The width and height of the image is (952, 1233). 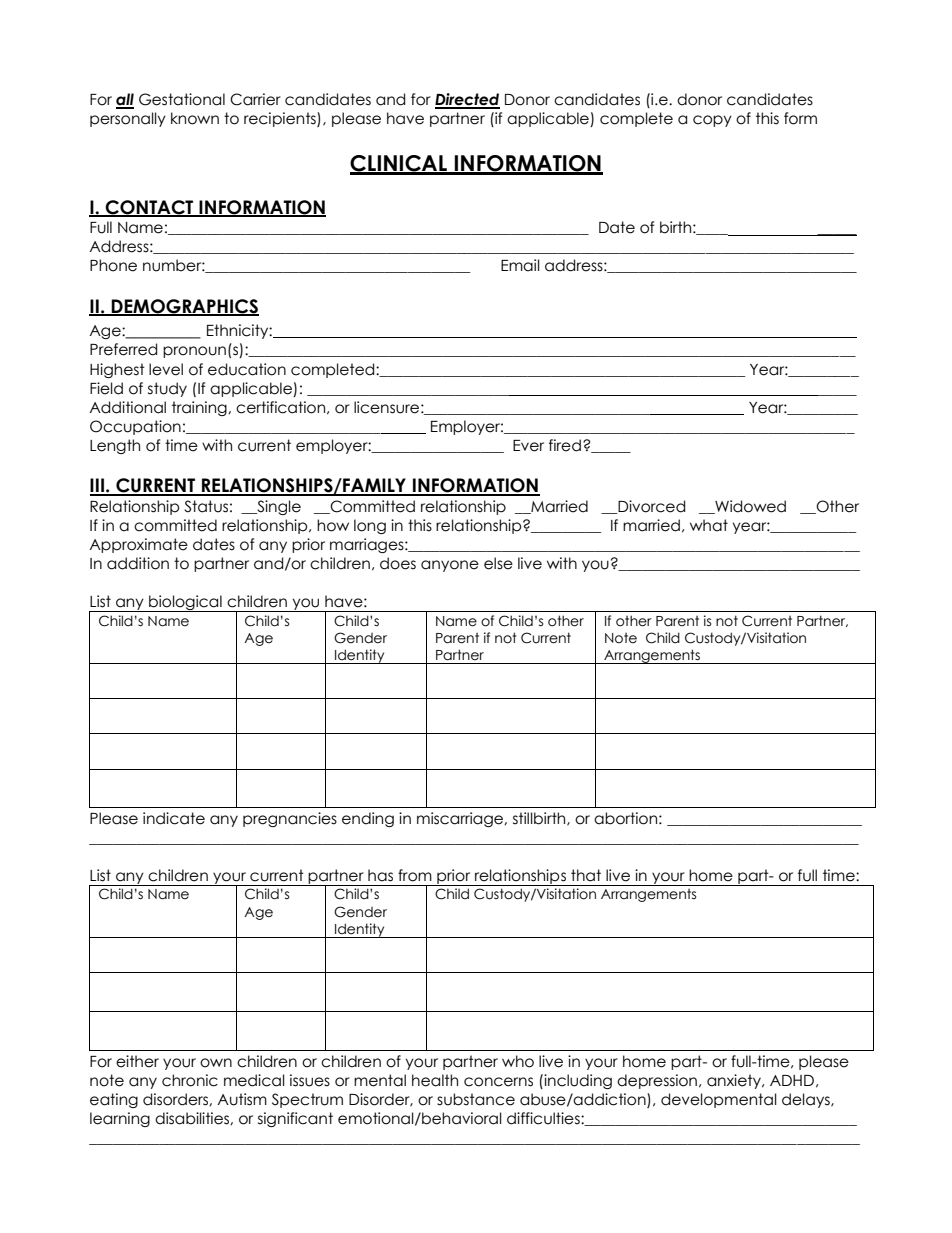 What do you see at coordinates (190, 1080) in the image?
I see `chronic` at bounding box center [190, 1080].
